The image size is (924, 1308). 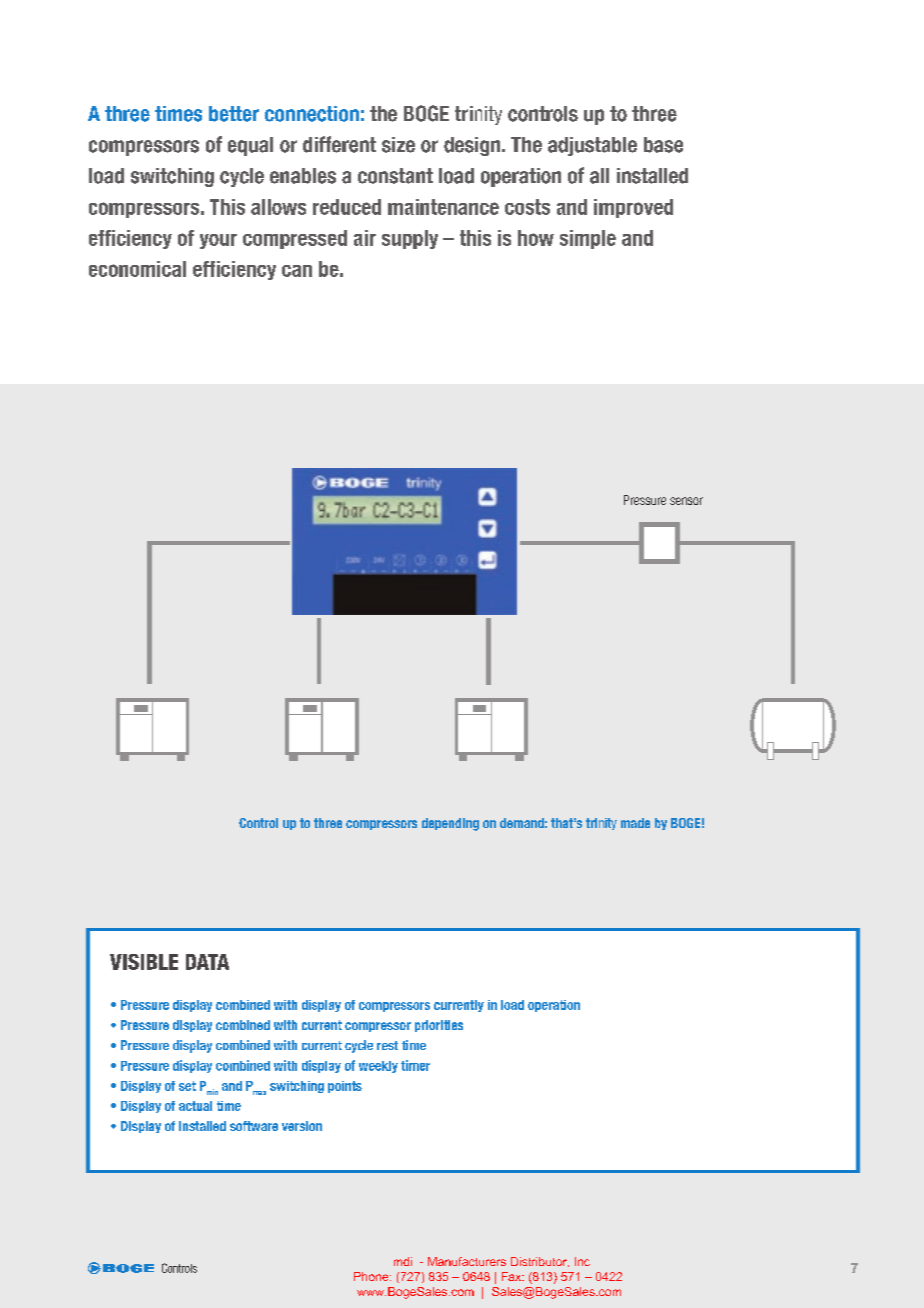 I want to click on DATA, so click(x=207, y=962).
